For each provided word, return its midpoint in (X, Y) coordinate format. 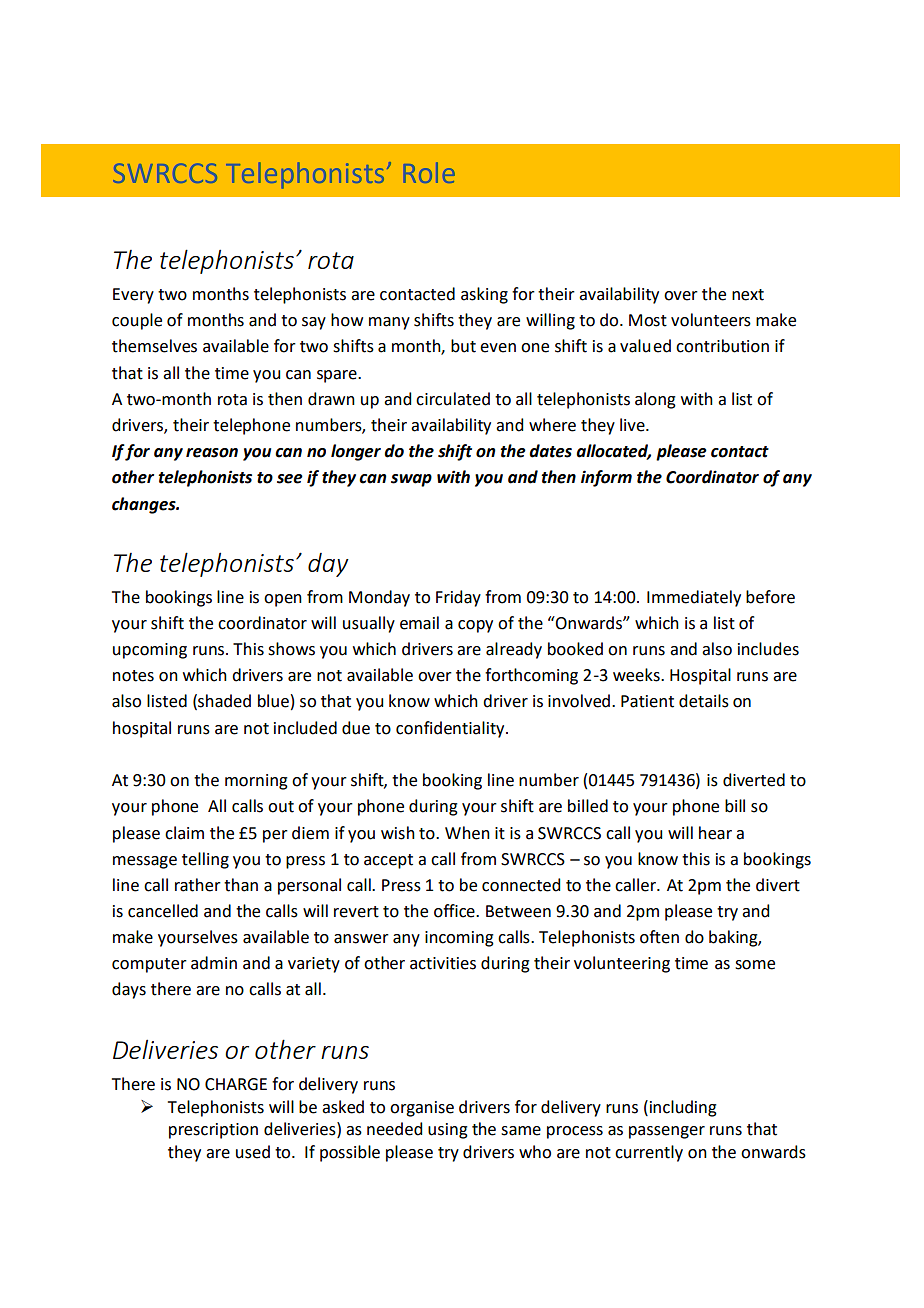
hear (715, 833)
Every (133, 296)
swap (411, 480)
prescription (213, 1131)
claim (184, 833)
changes (145, 505)
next (748, 295)
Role (429, 172)
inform (606, 478)
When (467, 833)
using (448, 1131)
